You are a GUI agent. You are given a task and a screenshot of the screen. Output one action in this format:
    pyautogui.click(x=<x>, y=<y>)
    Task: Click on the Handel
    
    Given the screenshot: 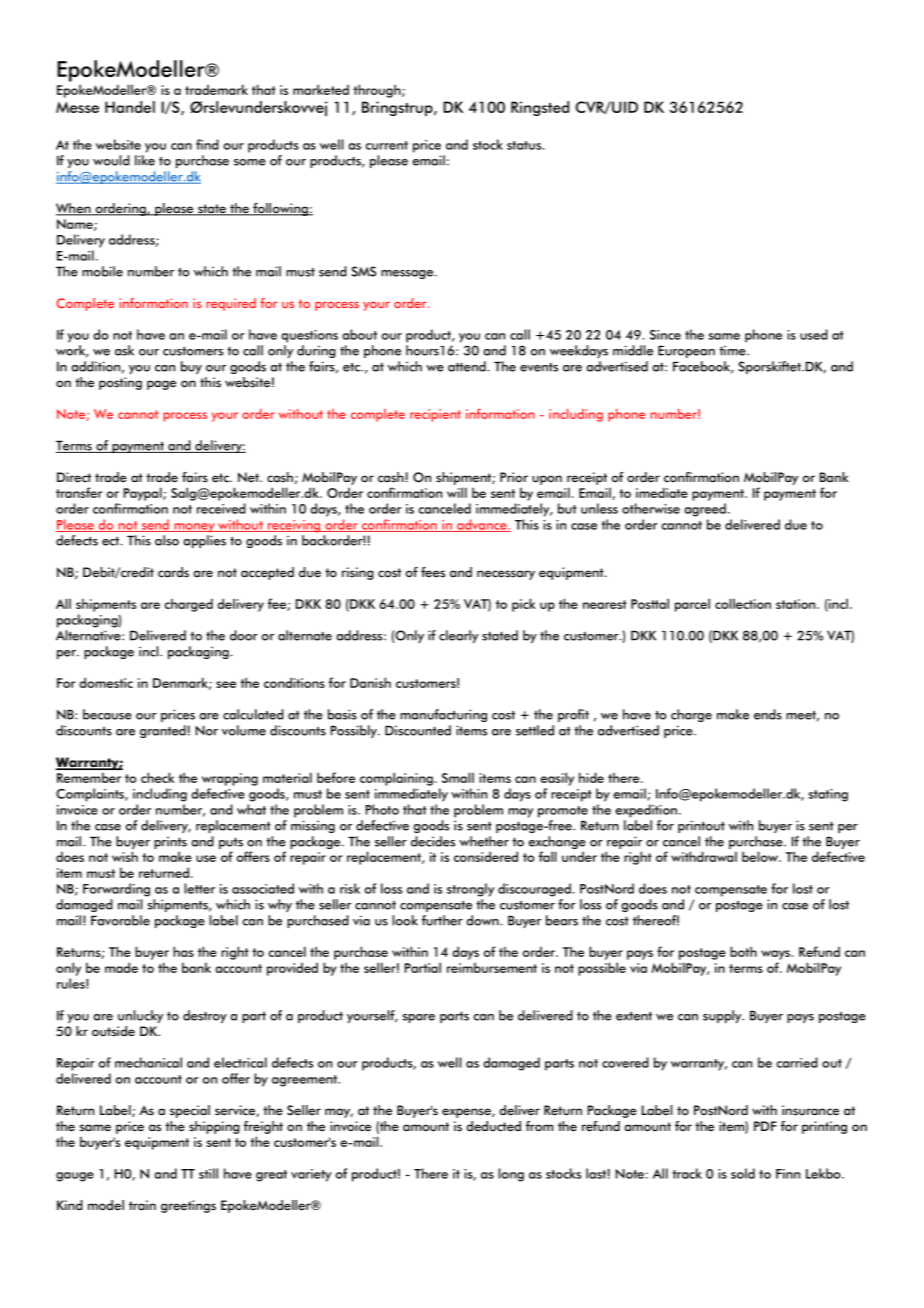 What is the action you would take?
    pyautogui.click(x=130, y=107)
